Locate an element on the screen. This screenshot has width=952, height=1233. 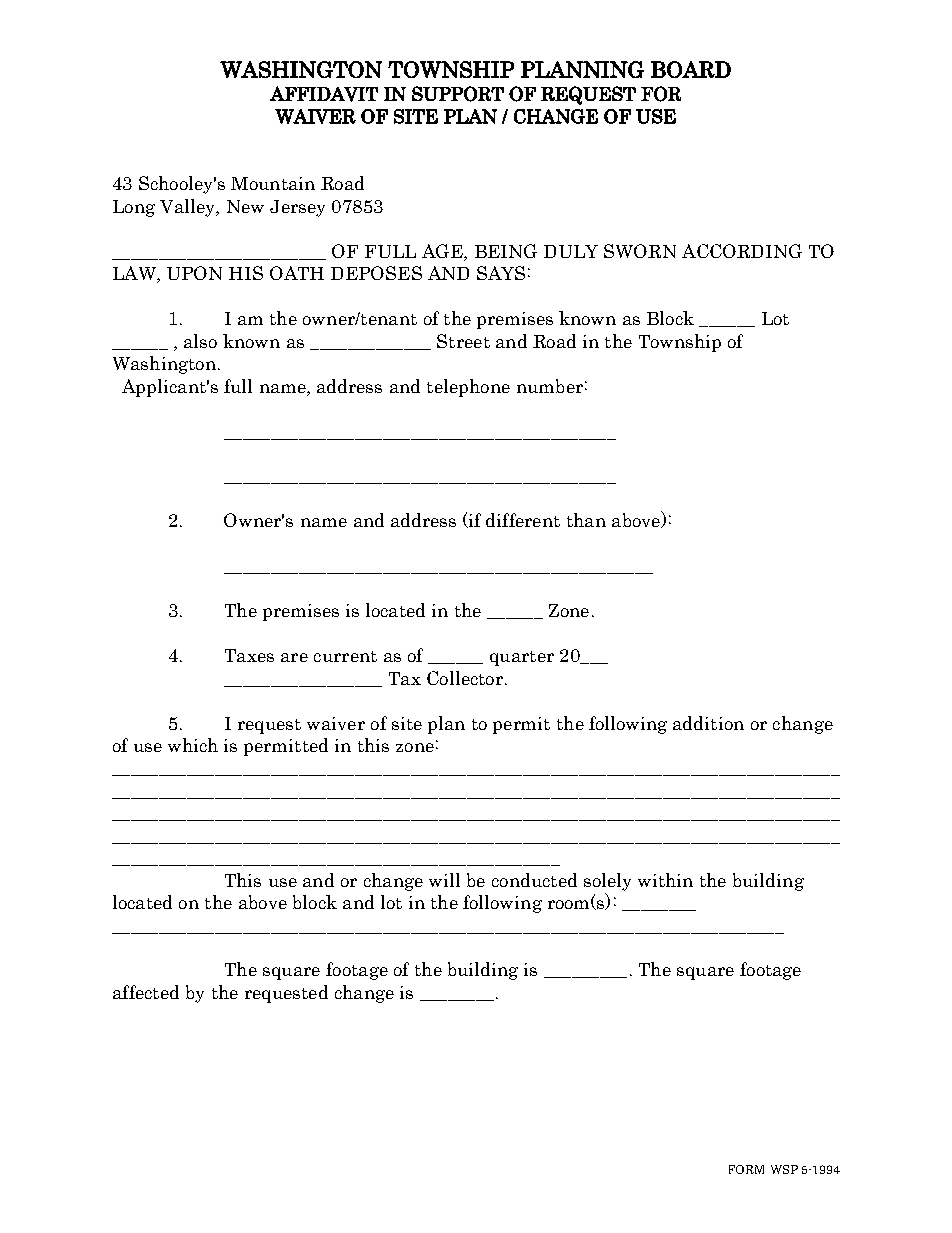
SUPPORT is located at coordinates (458, 94).
